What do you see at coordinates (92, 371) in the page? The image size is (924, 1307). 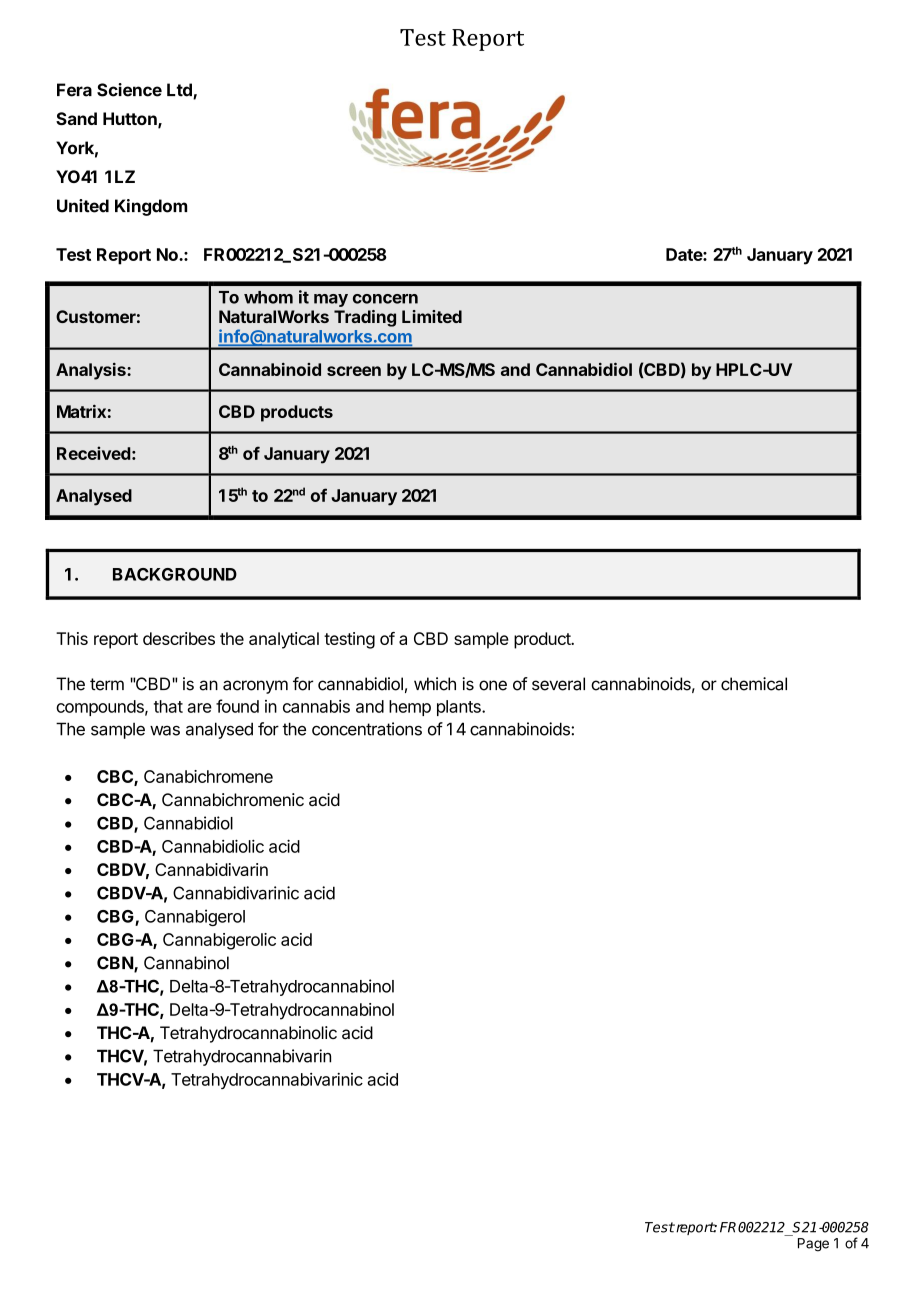 I see `Analysis` at bounding box center [92, 371].
